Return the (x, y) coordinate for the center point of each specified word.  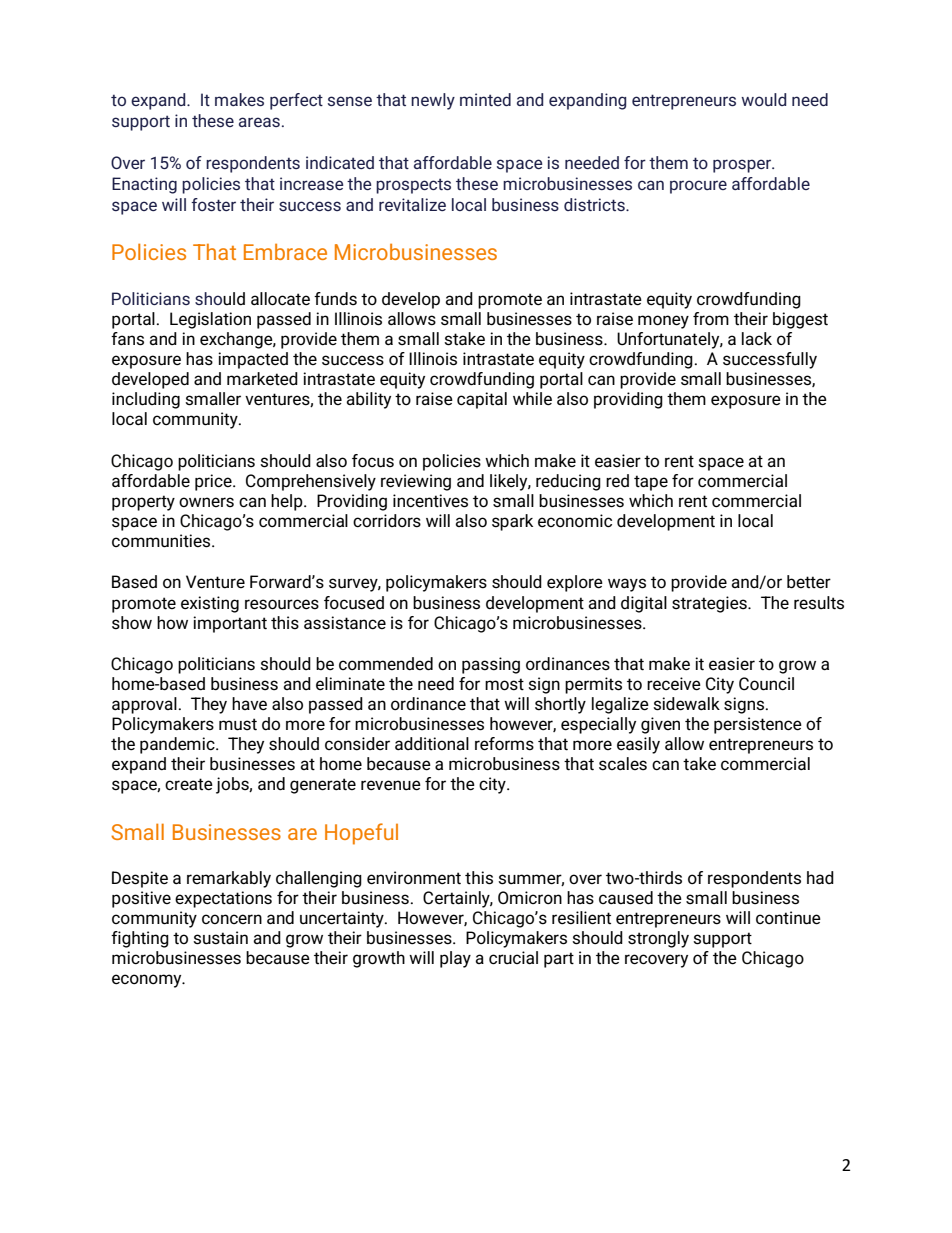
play (455, 959)
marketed (262, 379)
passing (491, 665)
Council (766, 684)
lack (757, 338)
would (763, 99)
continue (788, 918)
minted (485, 99)
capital (482, 400)
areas (259, 122)
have (249, 704)
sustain (220, 938)
